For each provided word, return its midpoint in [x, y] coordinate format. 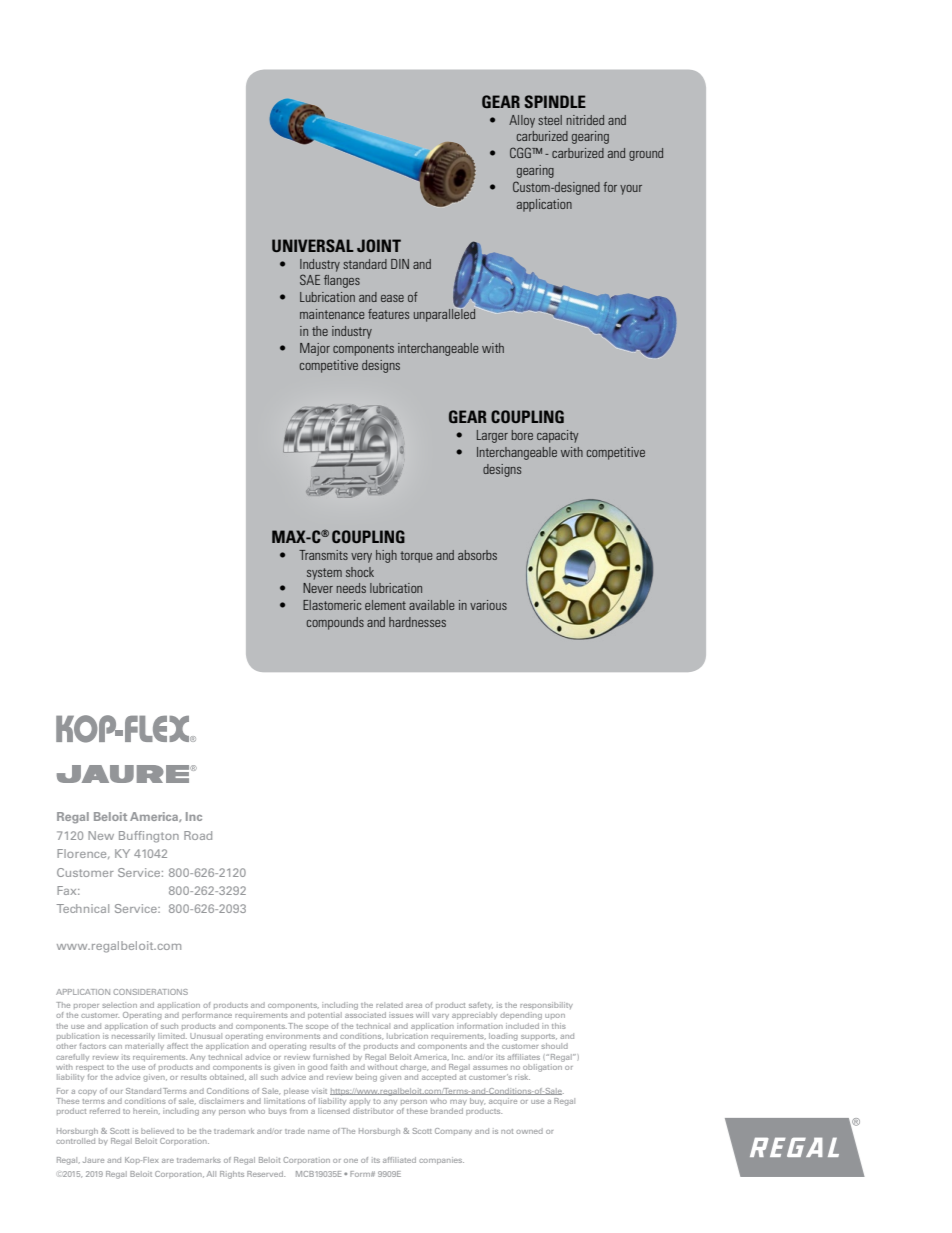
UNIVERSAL [313, 245]
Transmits [323, 555]
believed [157, 1131]
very [361, 558]
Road [198, 835]
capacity [557, 436]
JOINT [379, 245]
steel [550, 120]
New [101, 835]
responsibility [546, 1005]
